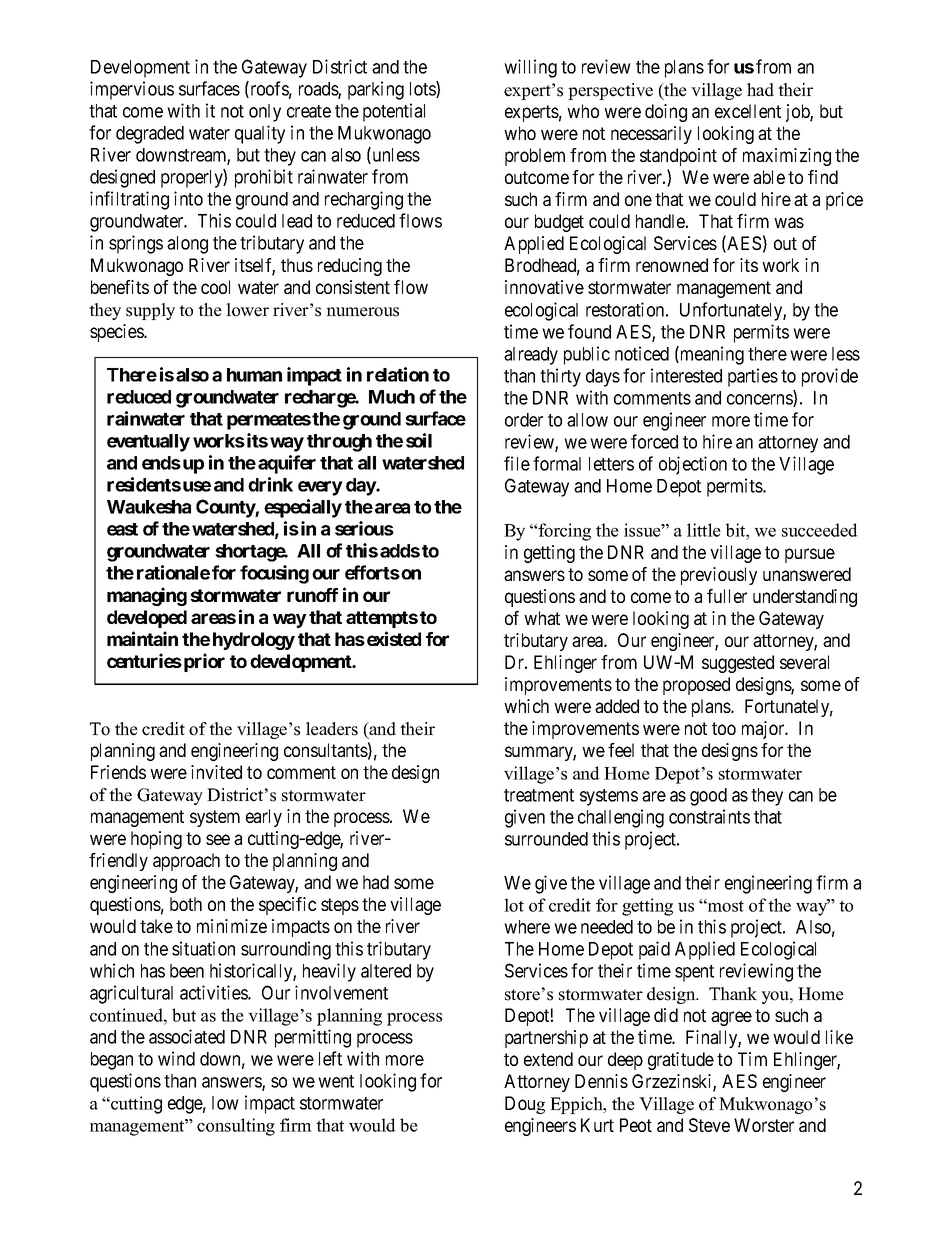 This document has height=1233, width=952. I want to click on willing, so click(530, 68).
